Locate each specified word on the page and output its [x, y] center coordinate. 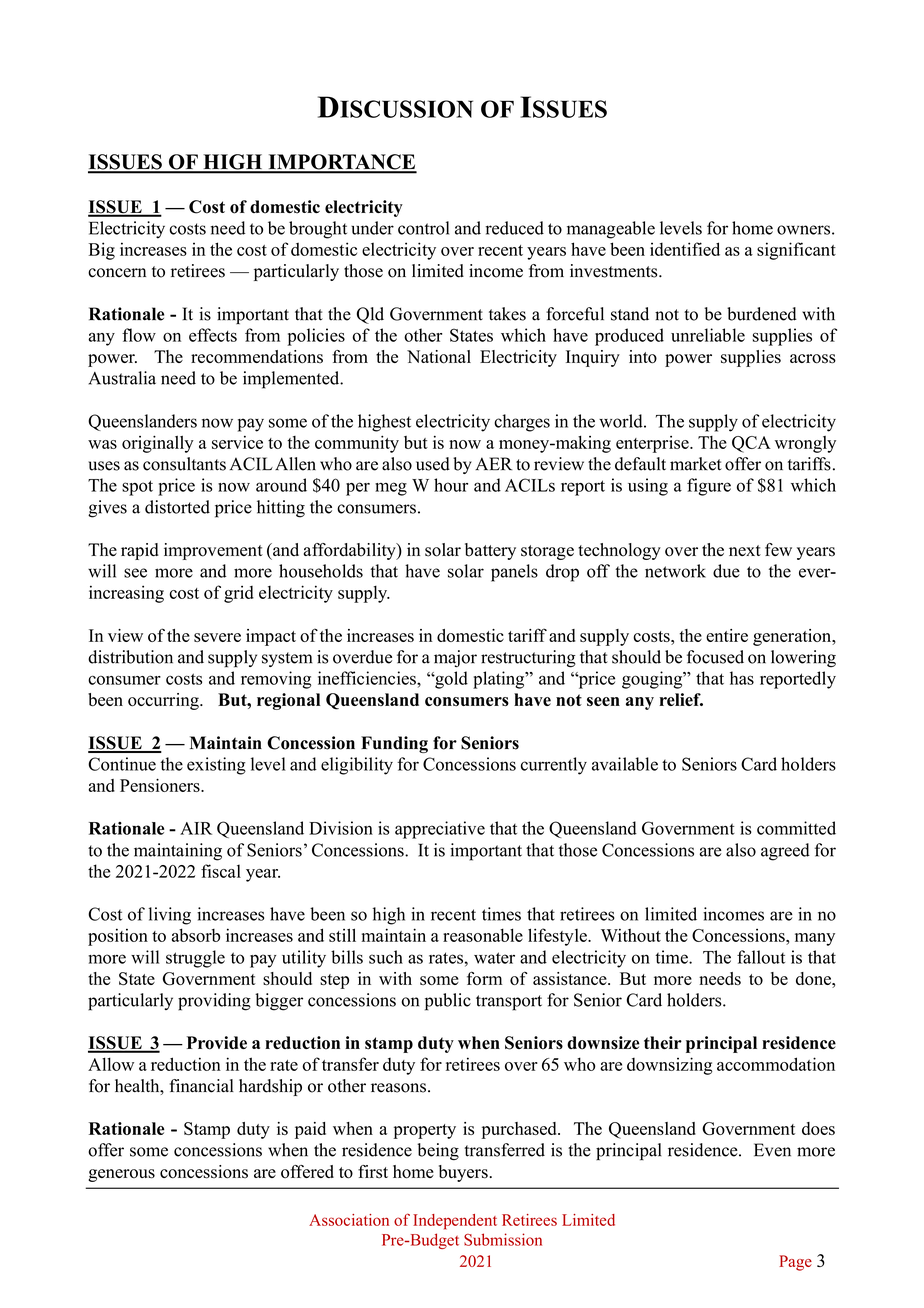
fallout [761, 957]
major [455, 658]
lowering [803, 658]
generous [121, 1175]
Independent [455, 1222]
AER [493, 463]
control [423, 228]
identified [685, 249]
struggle [195, 959]
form [484, 978]
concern [117, 273]
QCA [751, 444]
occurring [164, 701]
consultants [184, 464]
